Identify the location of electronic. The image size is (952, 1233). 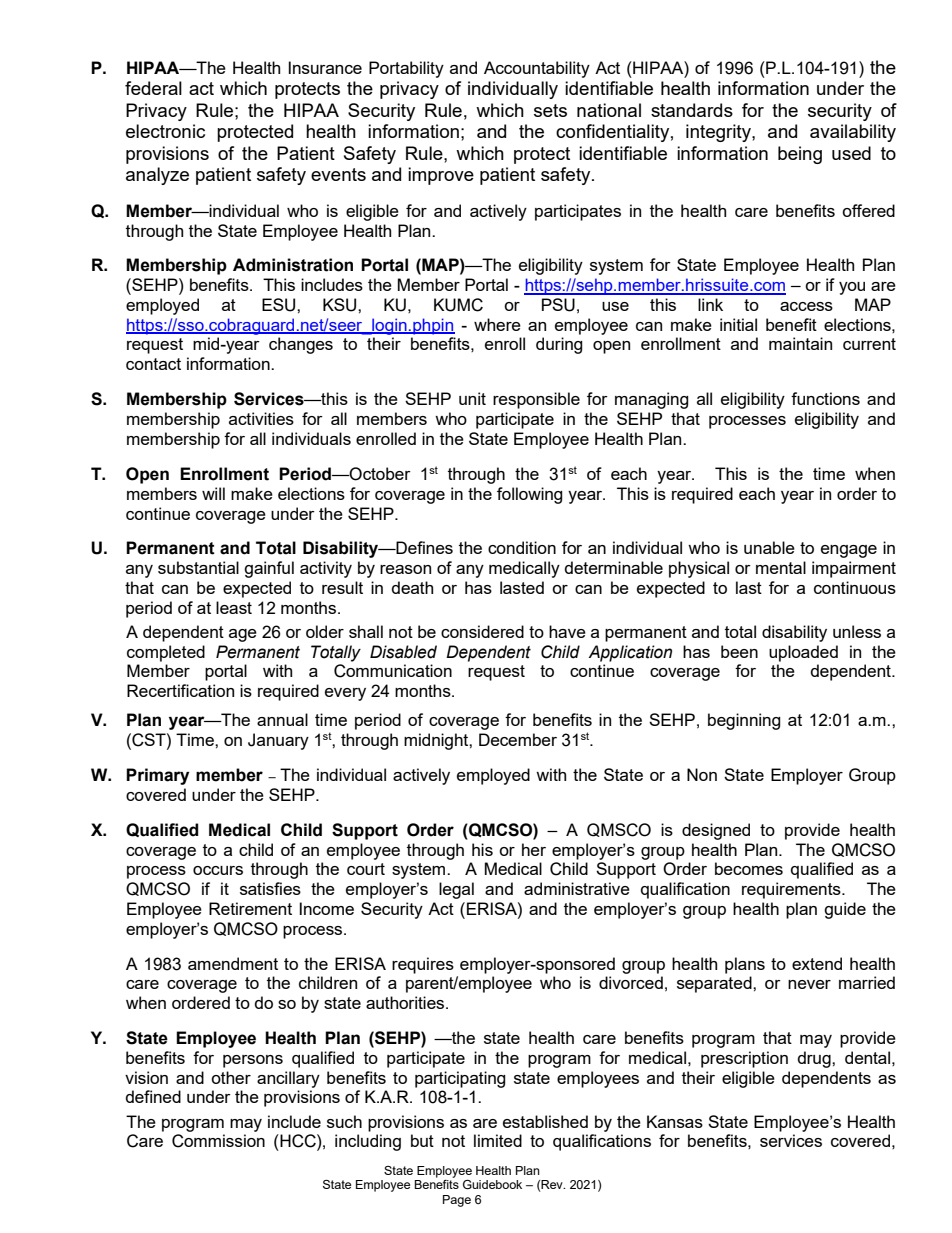
(165, 131).
